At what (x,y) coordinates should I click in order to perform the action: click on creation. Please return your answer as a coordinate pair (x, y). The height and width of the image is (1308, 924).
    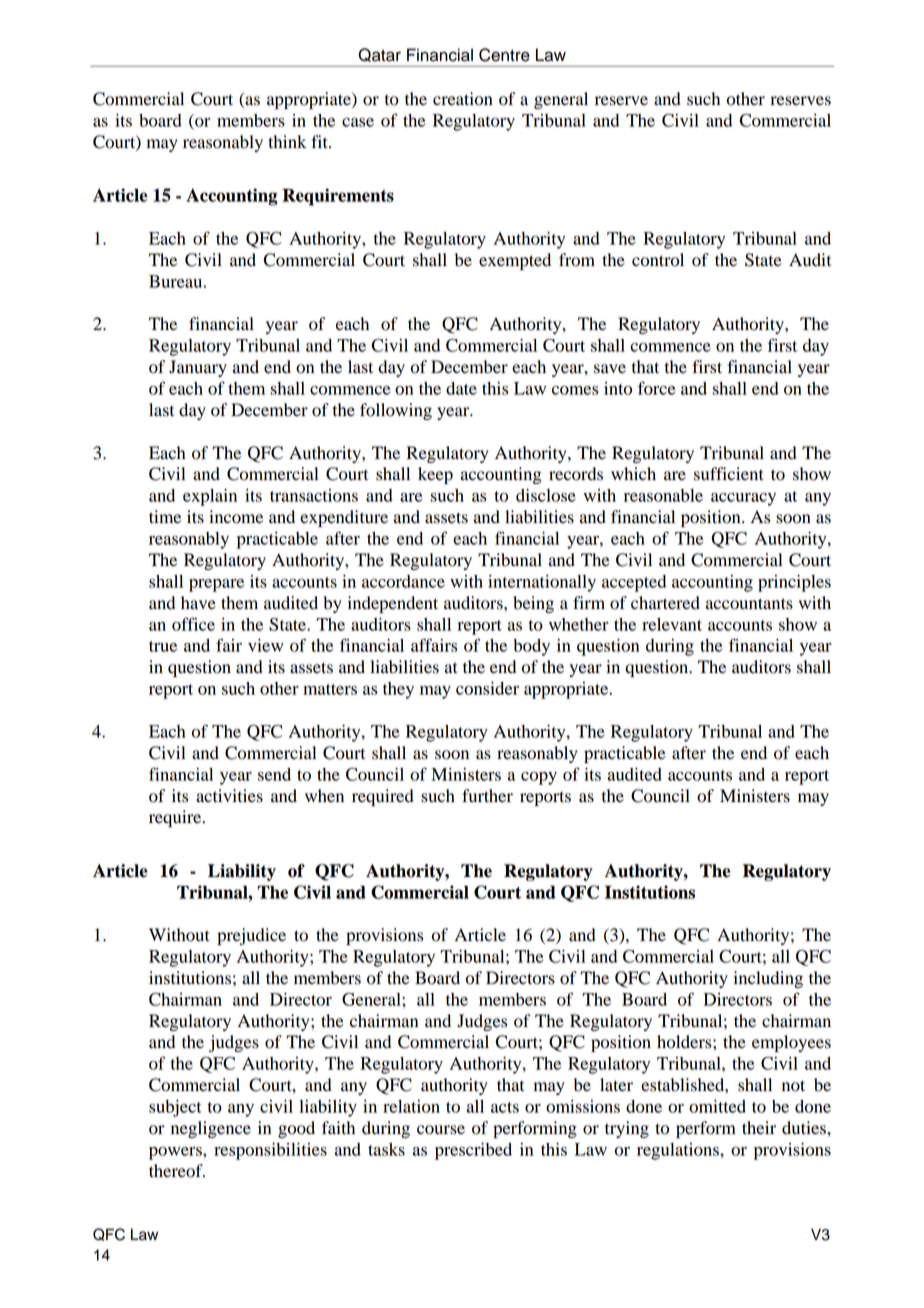
    Looking at the image, I should click on (463, 99).
